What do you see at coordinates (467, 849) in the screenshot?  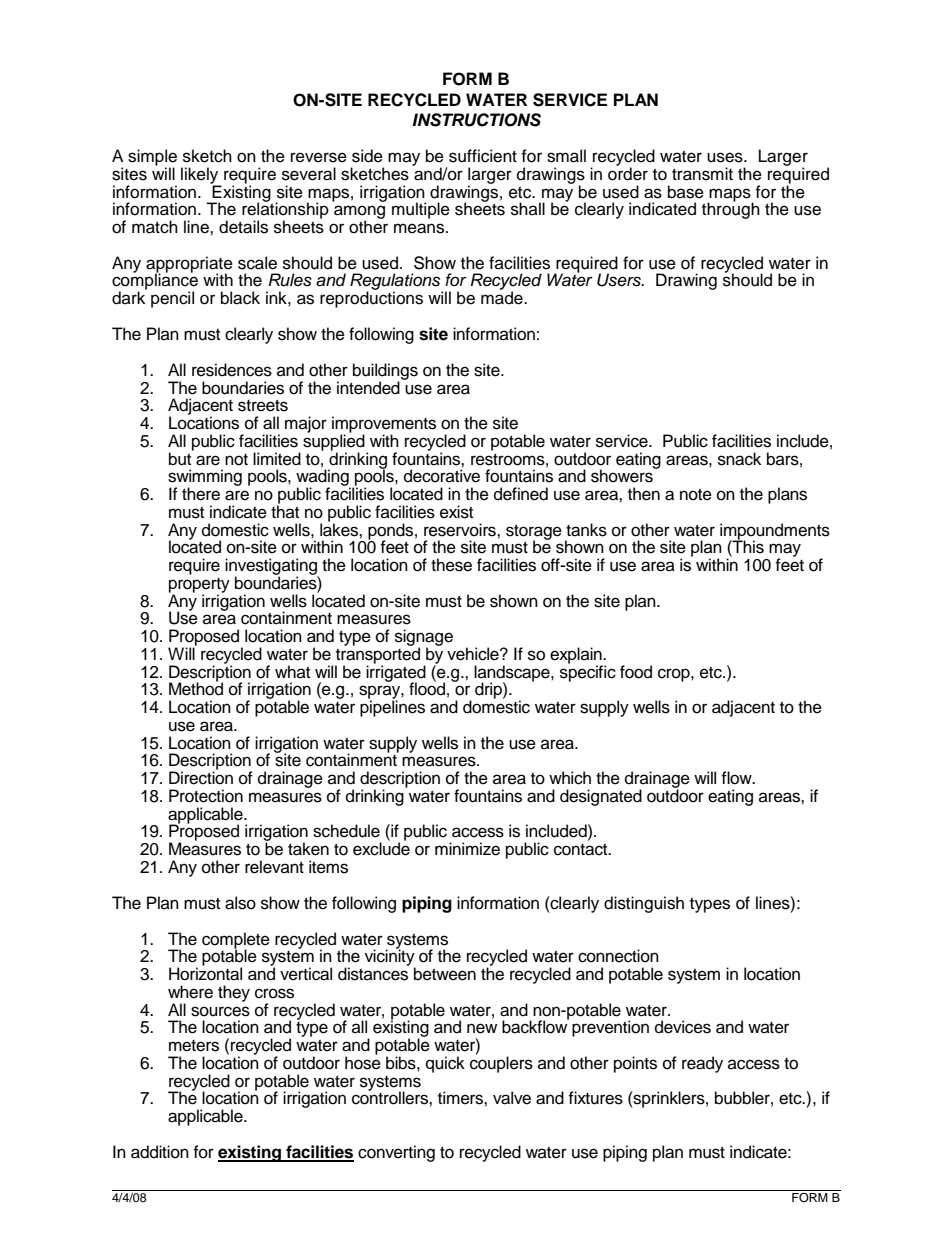 I see `minimize` at bounding box center [467, 849].
